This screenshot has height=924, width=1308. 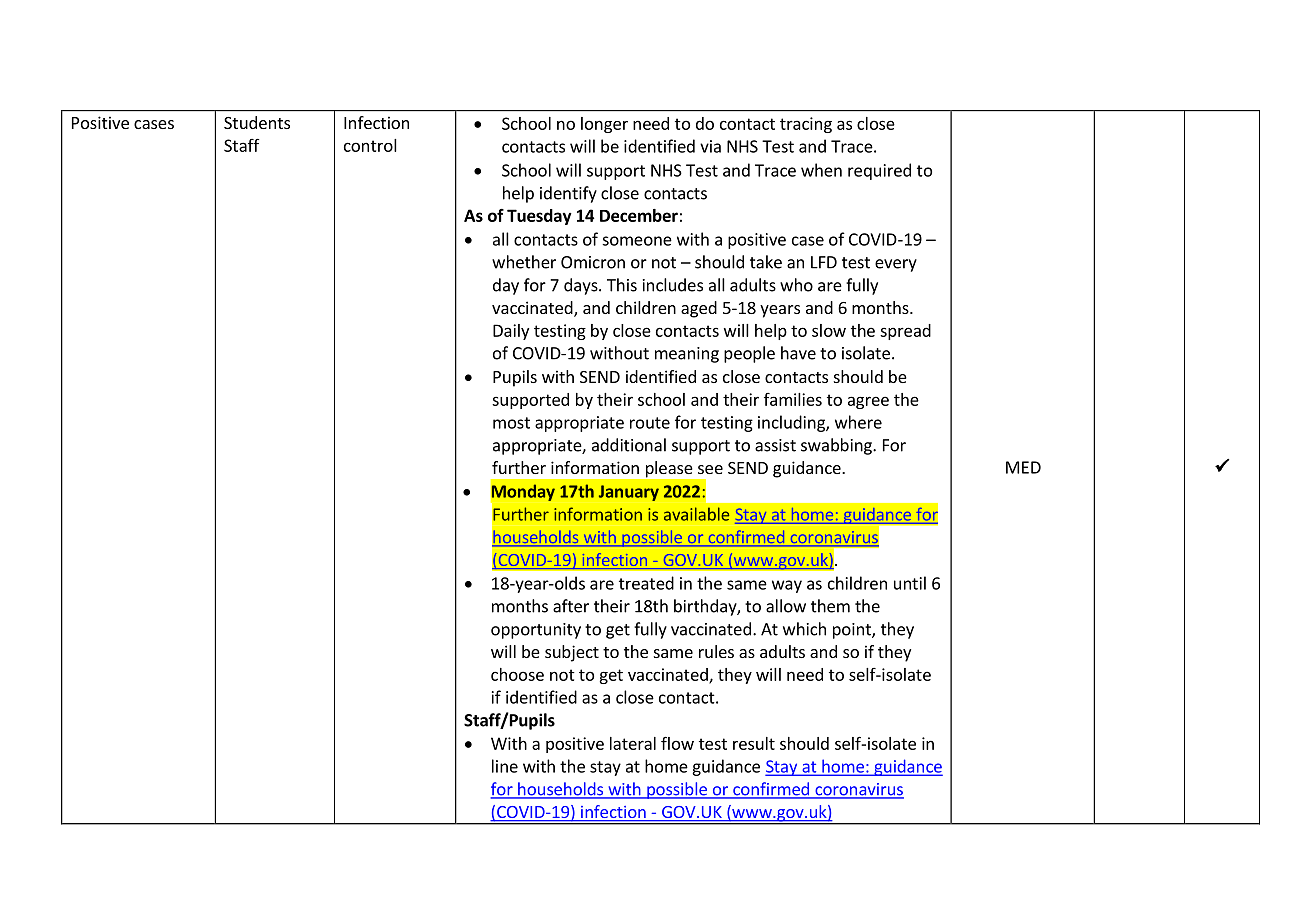 I want to click on opportunity, so click(x=536, y=631).
